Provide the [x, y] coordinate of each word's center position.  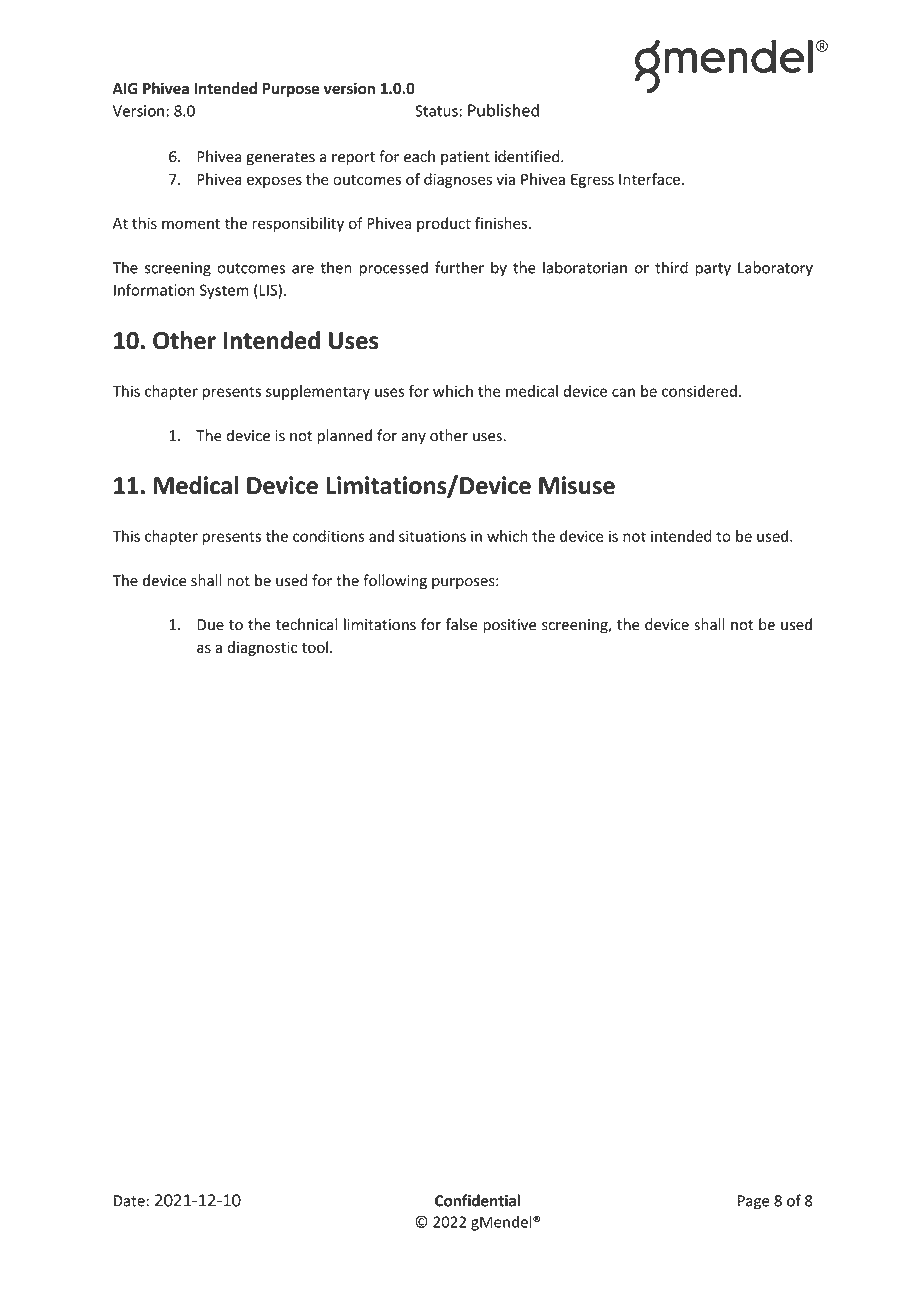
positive [509, 626]
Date [129, 1201]
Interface [649, 179]
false [462, 624]
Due [210, 625]
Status [437, 111]
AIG [125, 89]
